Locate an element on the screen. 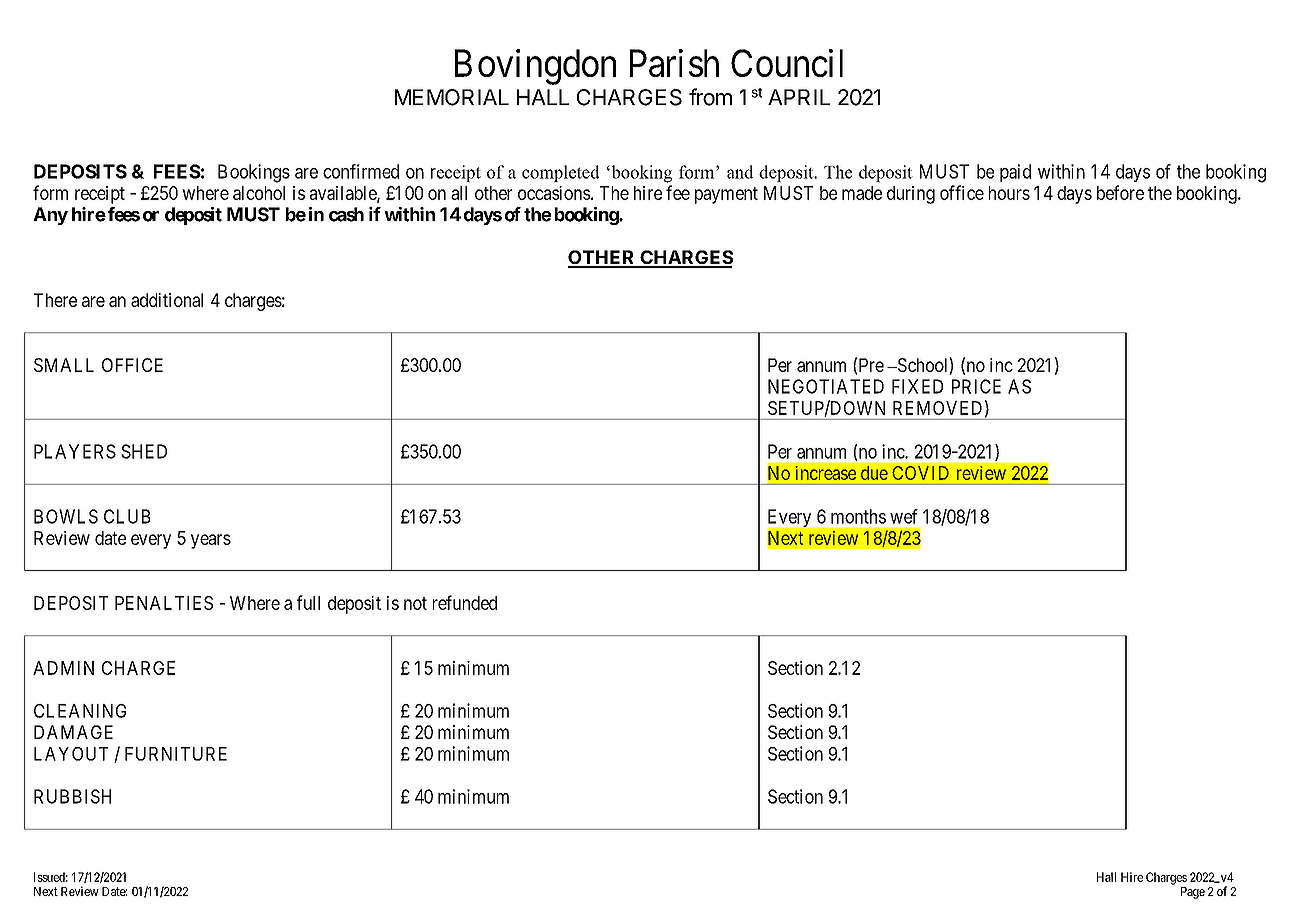  PENALTIES is located at coordinates (164, 603).
